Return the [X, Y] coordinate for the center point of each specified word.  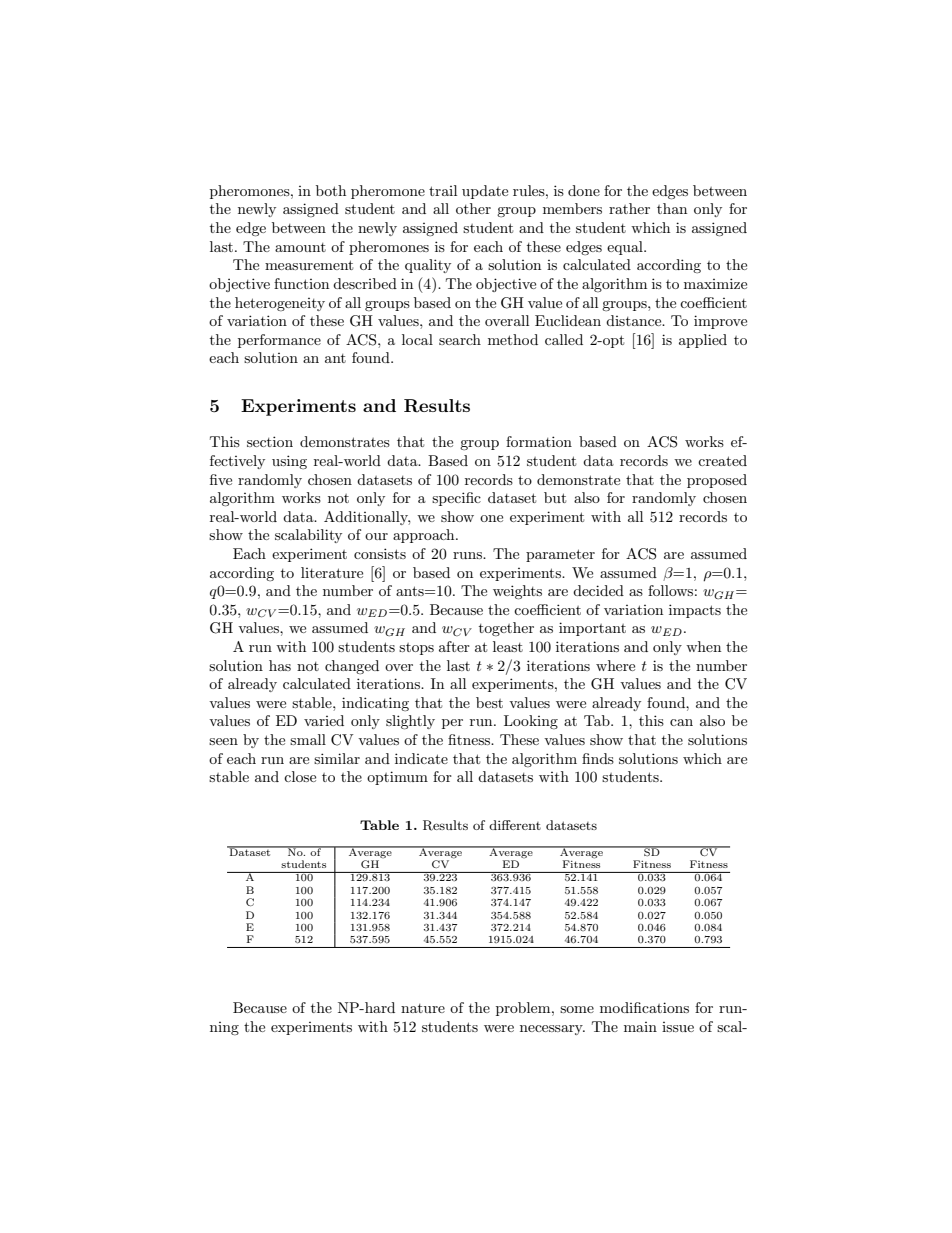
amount [300, 247]
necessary [552, 1030]
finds [598, 758]
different [515, 825]
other [473, 208]
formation [539, 441]
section [270, 441]
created [722, 460]
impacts [695, 611]
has [280, 665]
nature [423, 1008]
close [300, 776]
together [506, 629]
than [672, 208]
